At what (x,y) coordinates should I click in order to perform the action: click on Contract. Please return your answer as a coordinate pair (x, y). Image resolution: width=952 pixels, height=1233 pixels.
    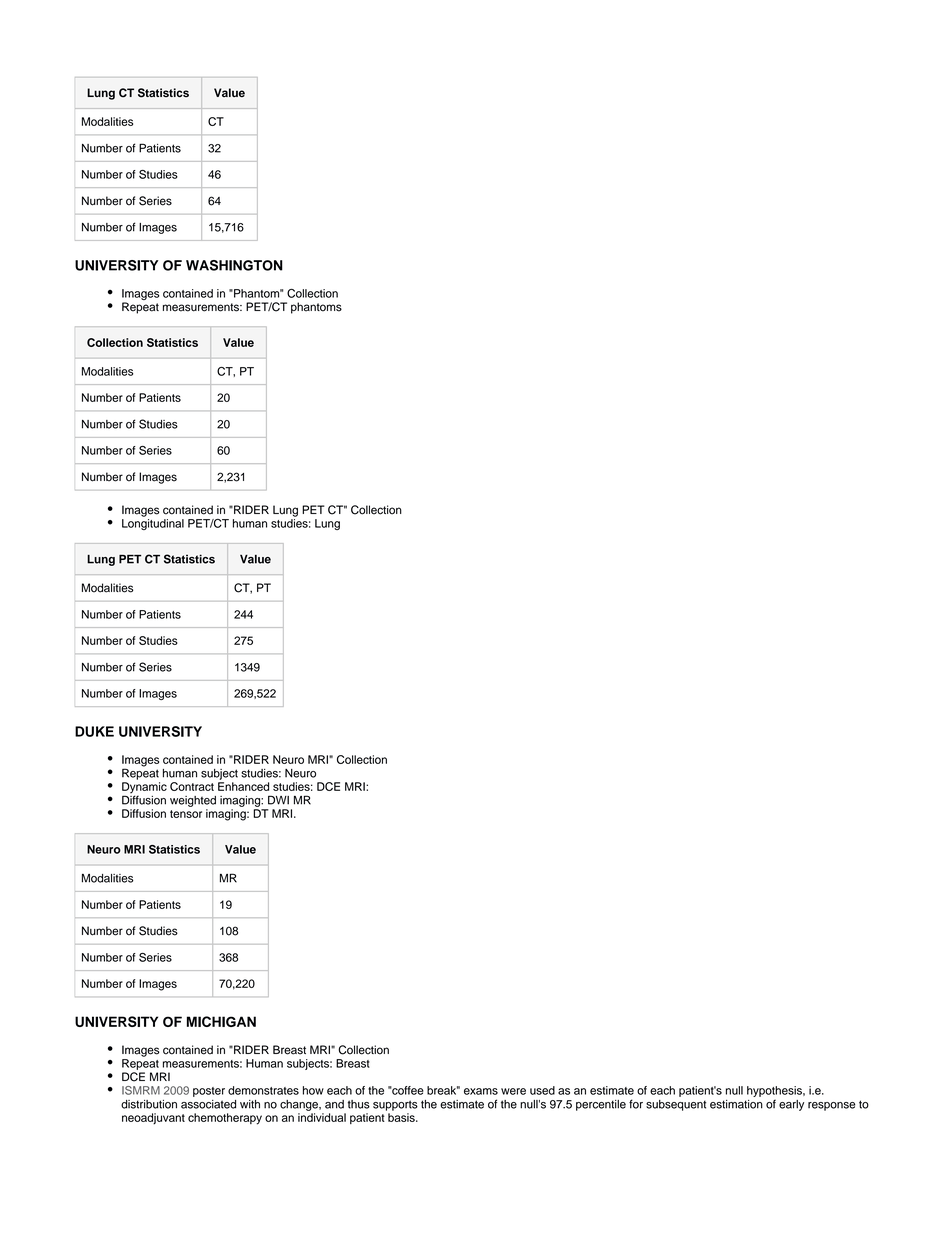
    Looking at the image, I should click on (192, 786).
